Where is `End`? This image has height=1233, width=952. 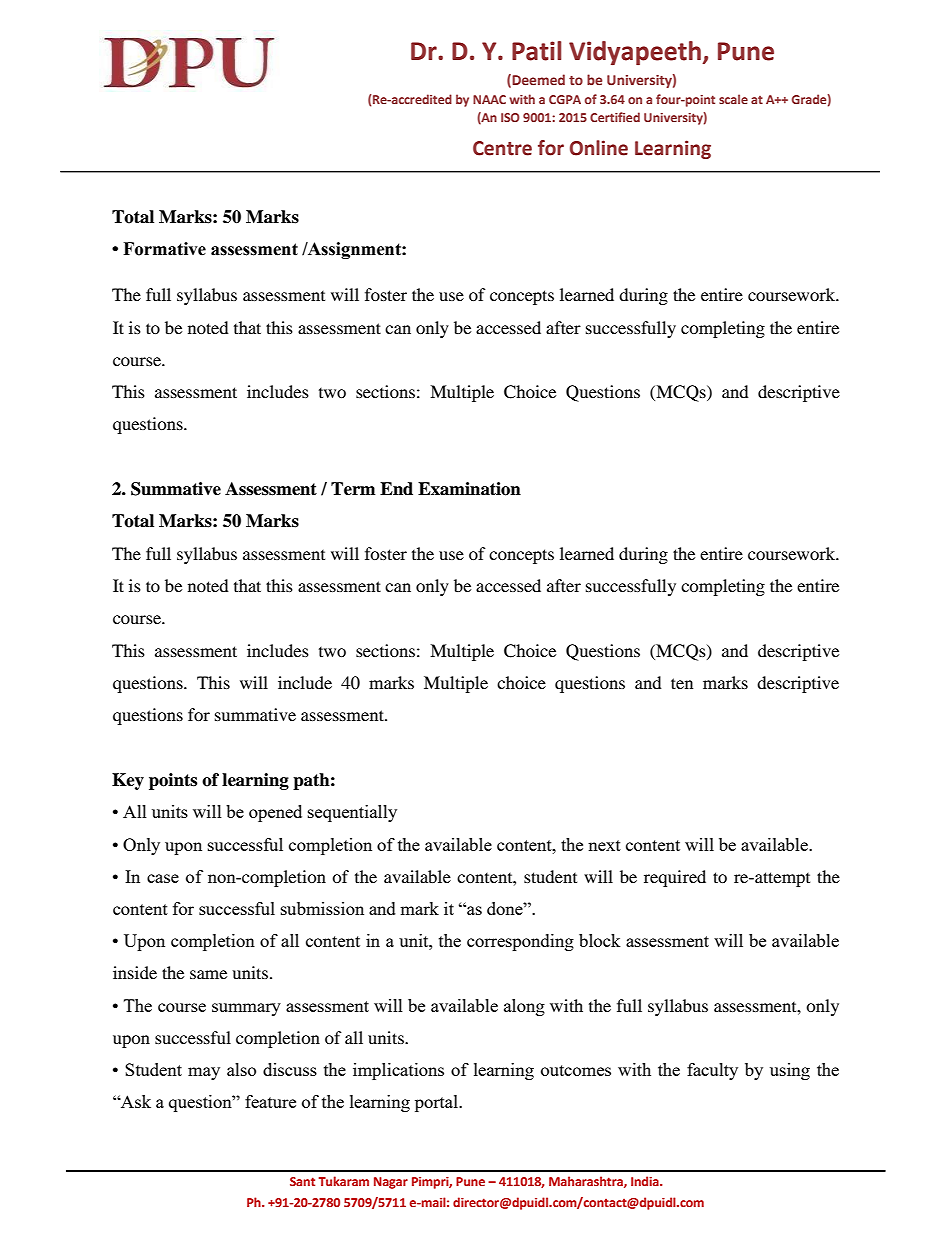
End is located at coordinates (396, 489).
